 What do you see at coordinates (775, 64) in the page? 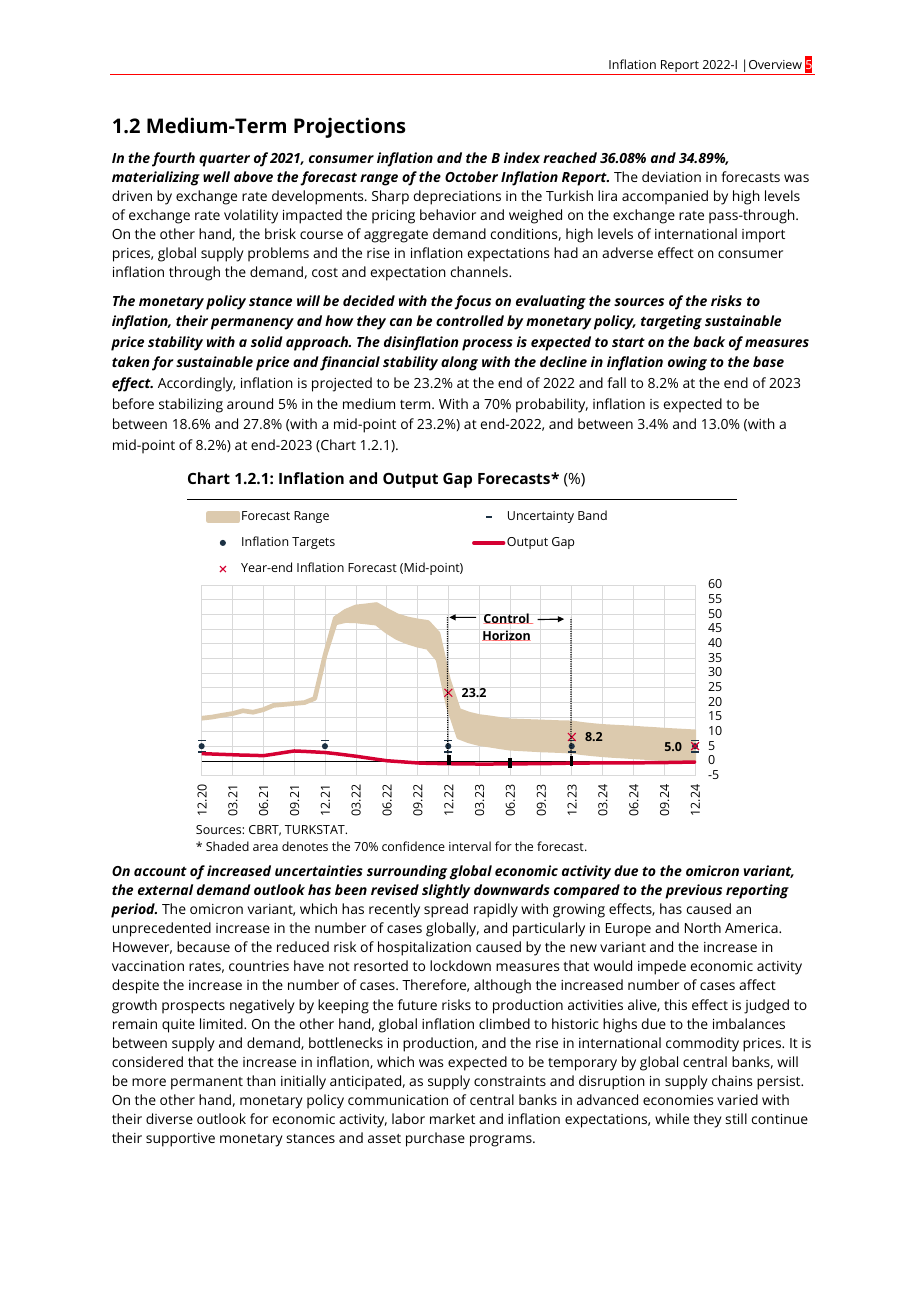
I see `Overview` at bounding box center [775, 64].
